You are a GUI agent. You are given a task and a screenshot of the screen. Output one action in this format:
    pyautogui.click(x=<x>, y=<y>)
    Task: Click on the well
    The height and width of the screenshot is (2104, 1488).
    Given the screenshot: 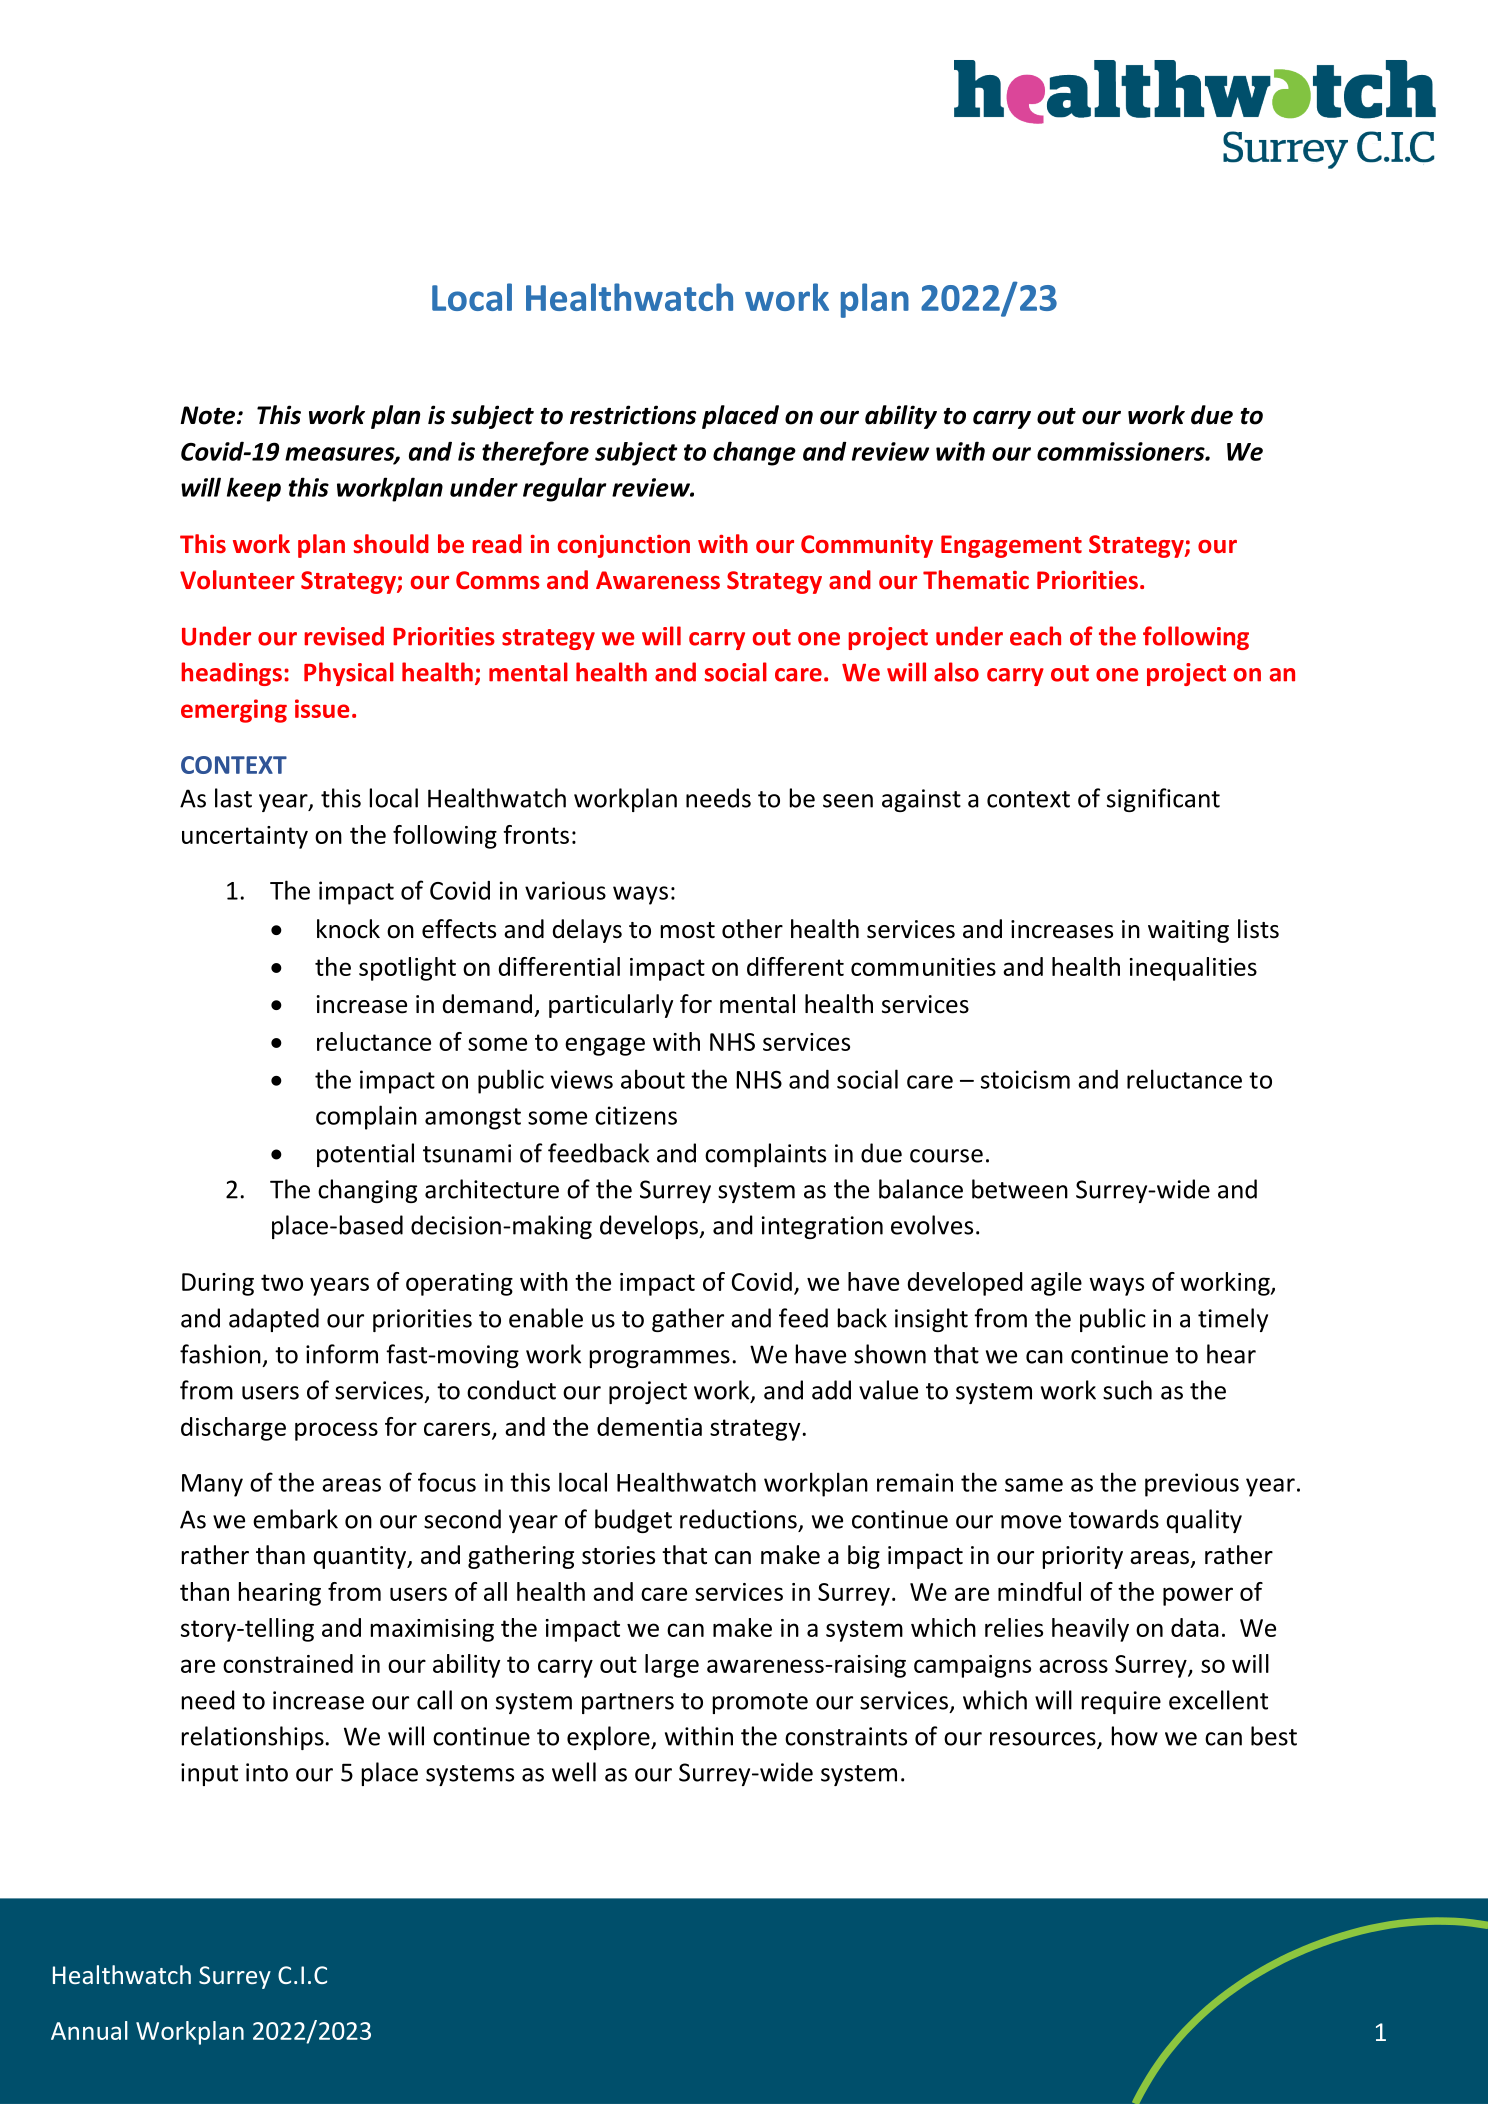 What is the action you would take?
    pyautogui.click(x=574, y=1772)
